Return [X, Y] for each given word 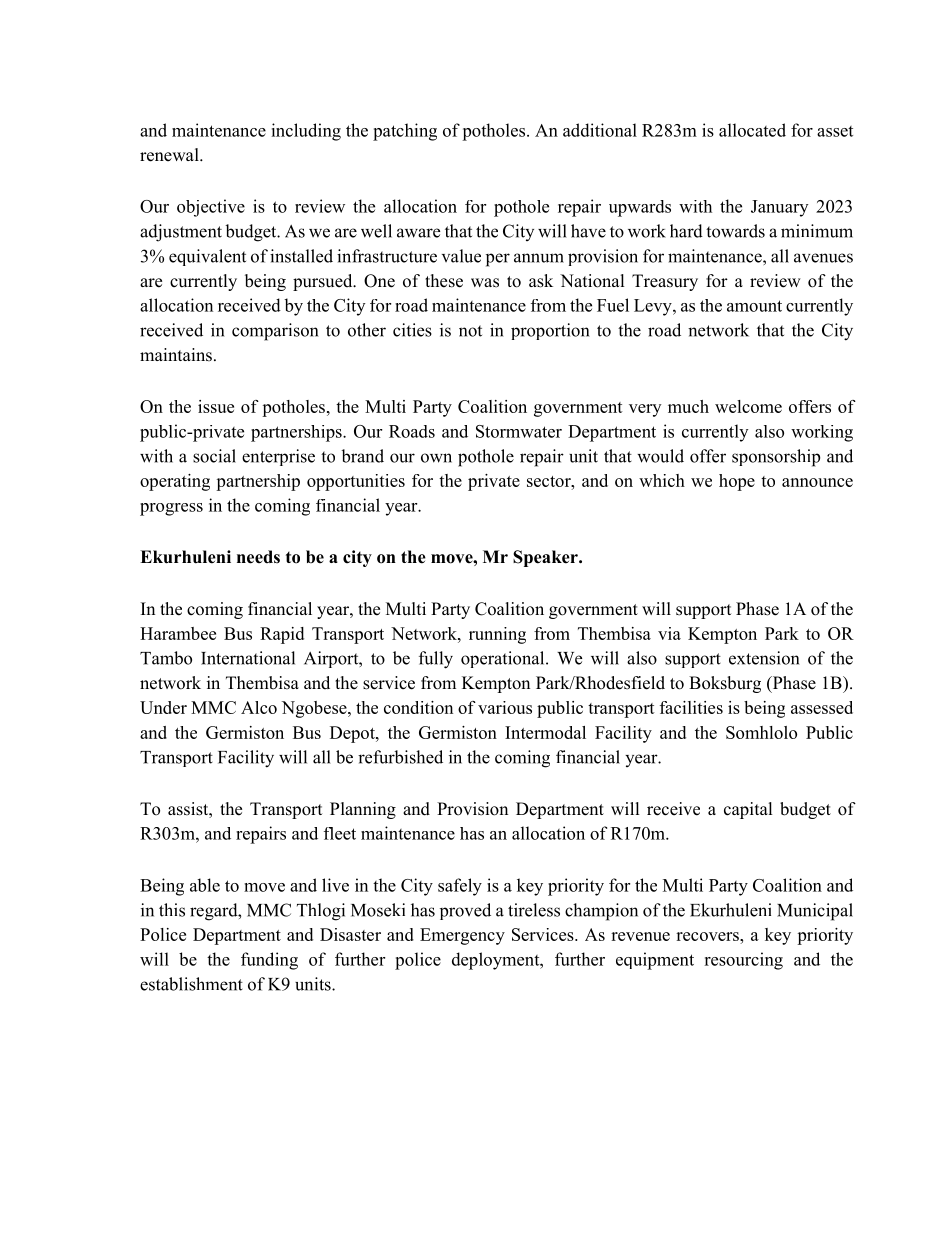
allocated [752, 130]
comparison [275, 332]
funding [269, 961]
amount [754, 306]
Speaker [546, 558]
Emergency [462, 936]
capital [748, 810]
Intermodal [545, 732]
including [306, 132]
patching [405, 132]
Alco [259, 707]
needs [258, 557]
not [470, 331]
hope [737, 482]
